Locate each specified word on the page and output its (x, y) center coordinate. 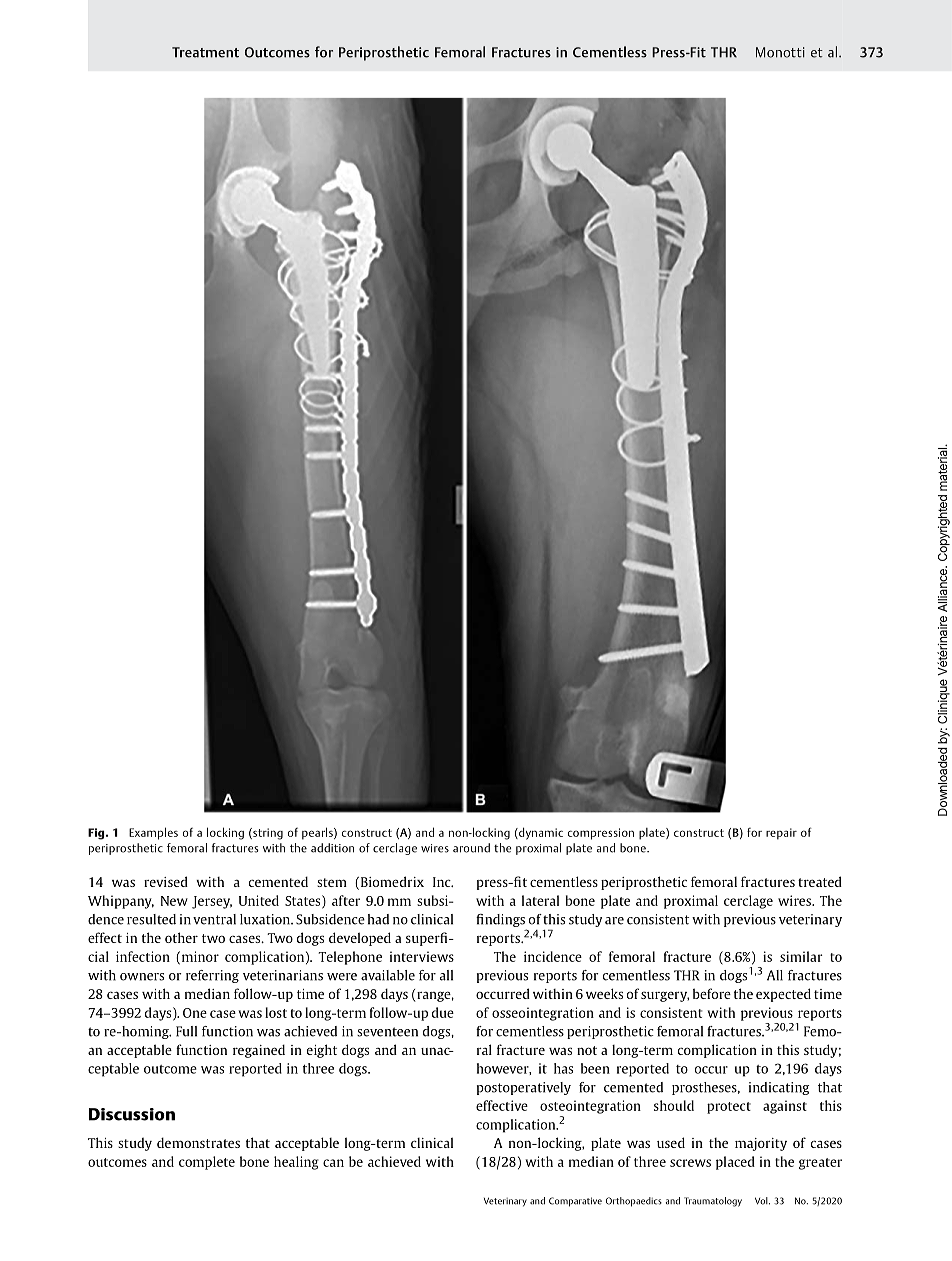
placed (735, 1163)
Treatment (205, 52)
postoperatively (524, 1088)
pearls (318, 833)
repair (781, 834)
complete (207, 1163)
